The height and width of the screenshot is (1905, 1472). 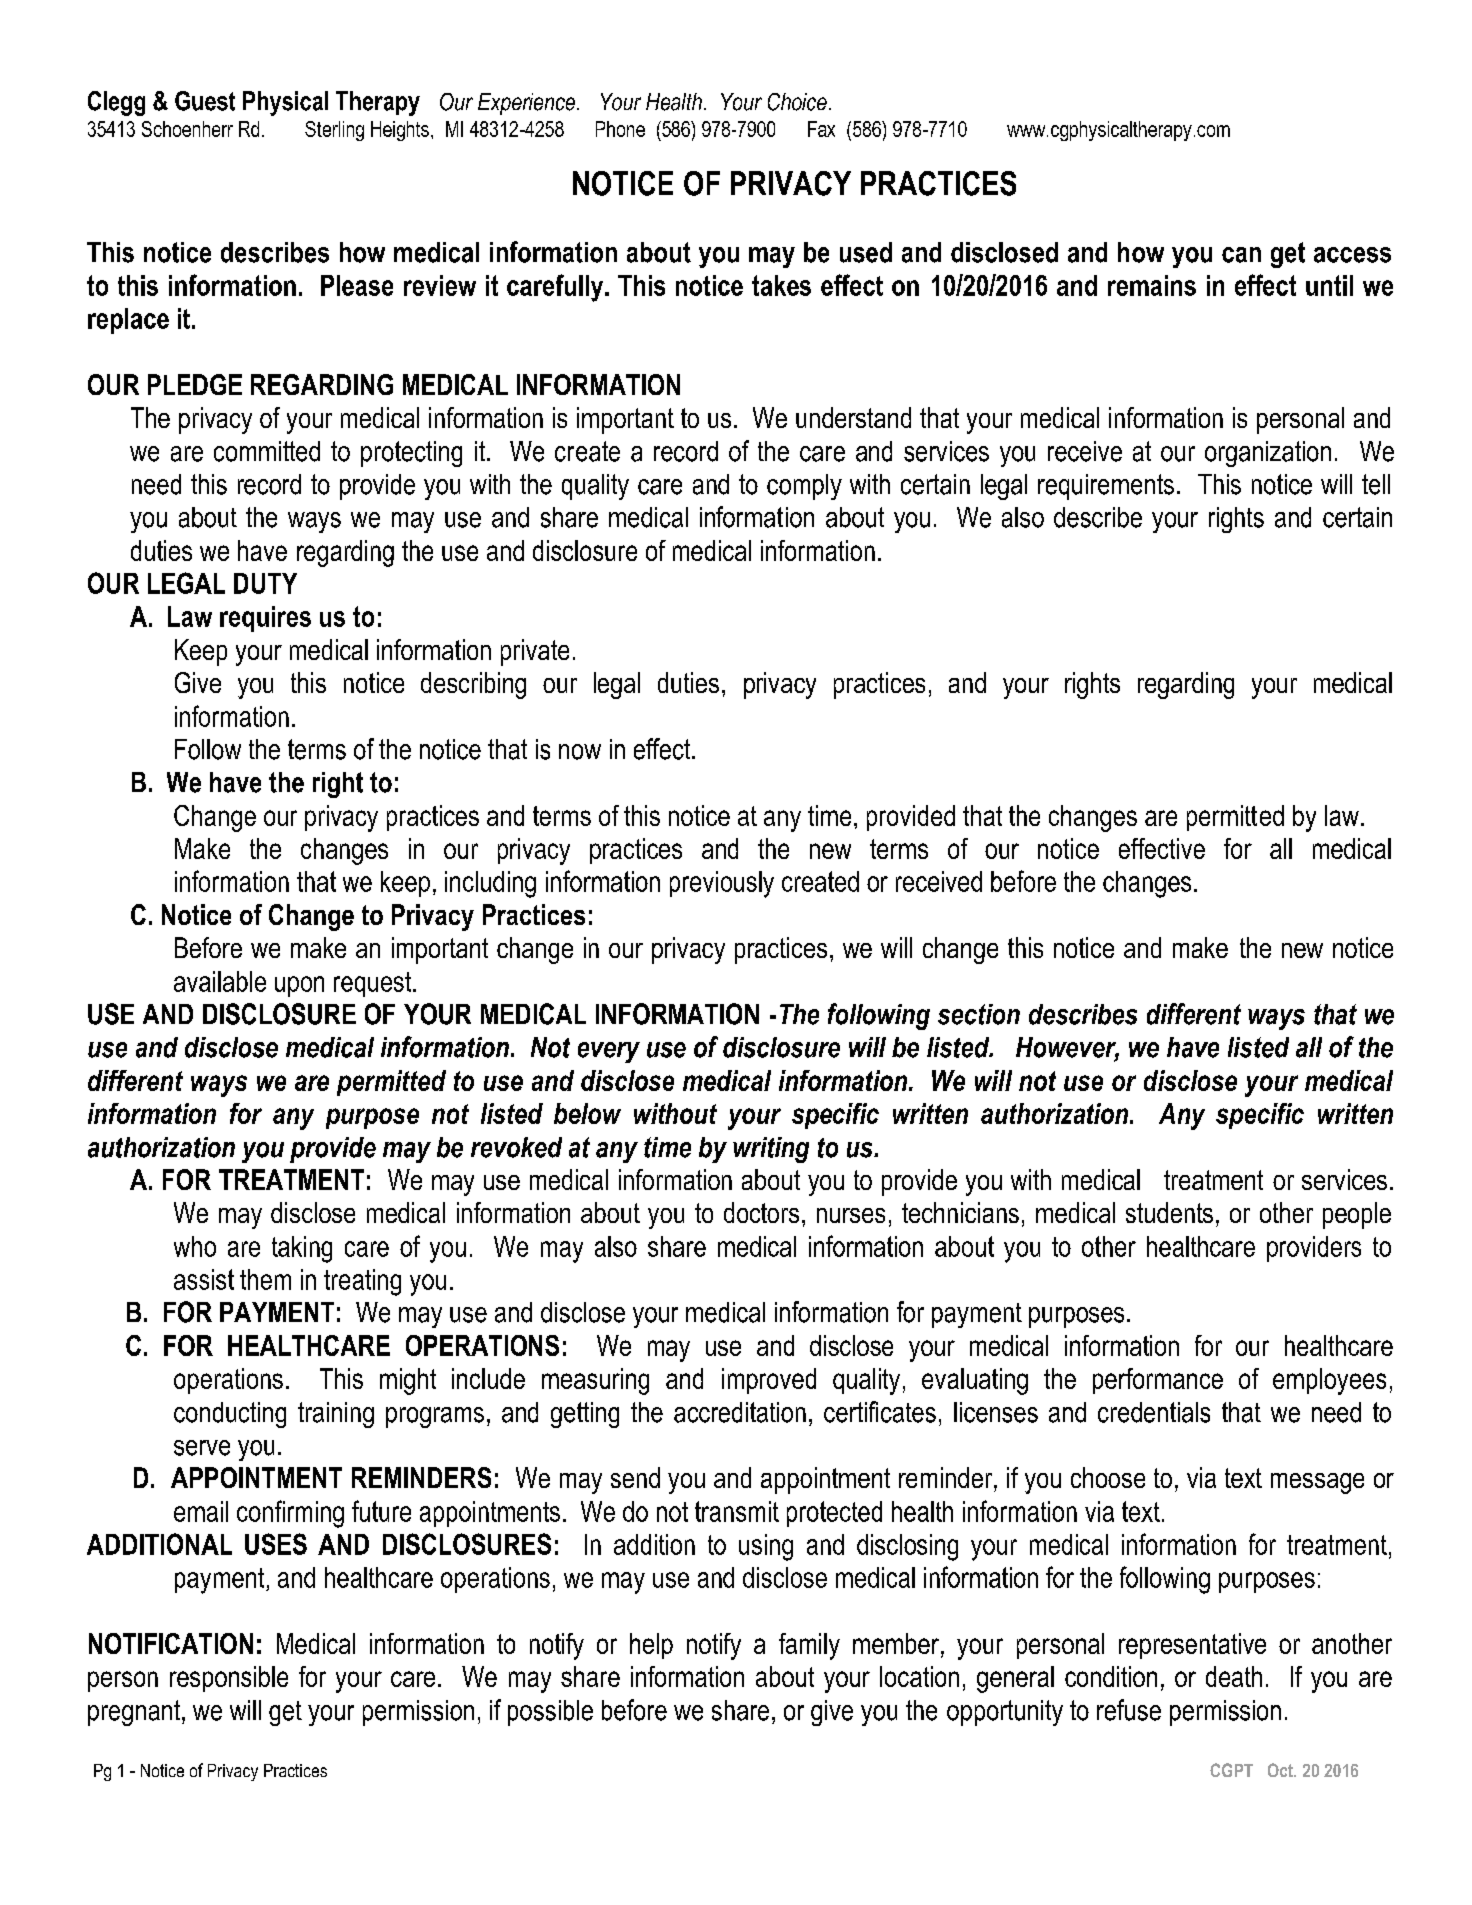 I want to click on requirements, so click(x=1106, y=487).
